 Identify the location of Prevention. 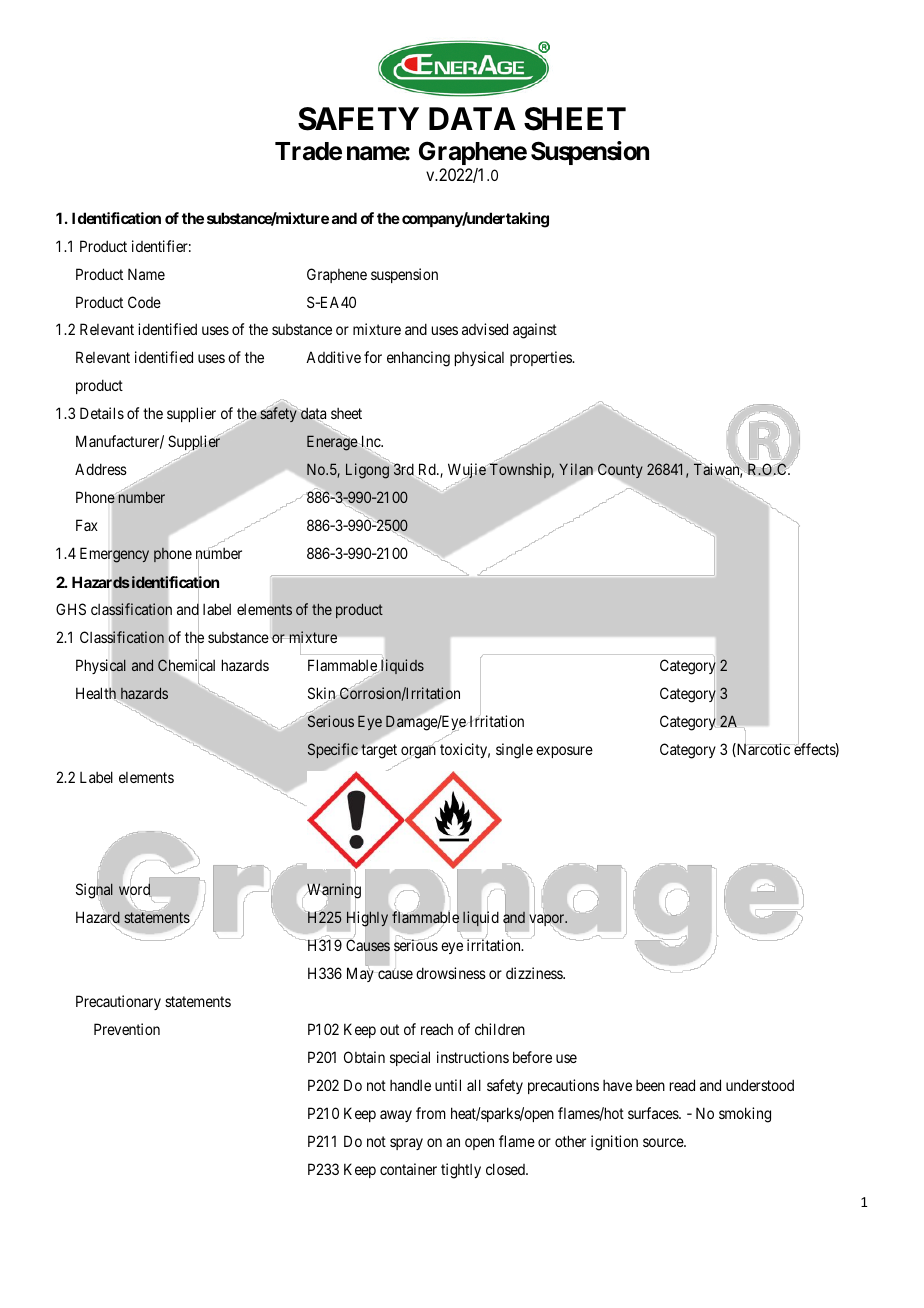
(127, 1029).
